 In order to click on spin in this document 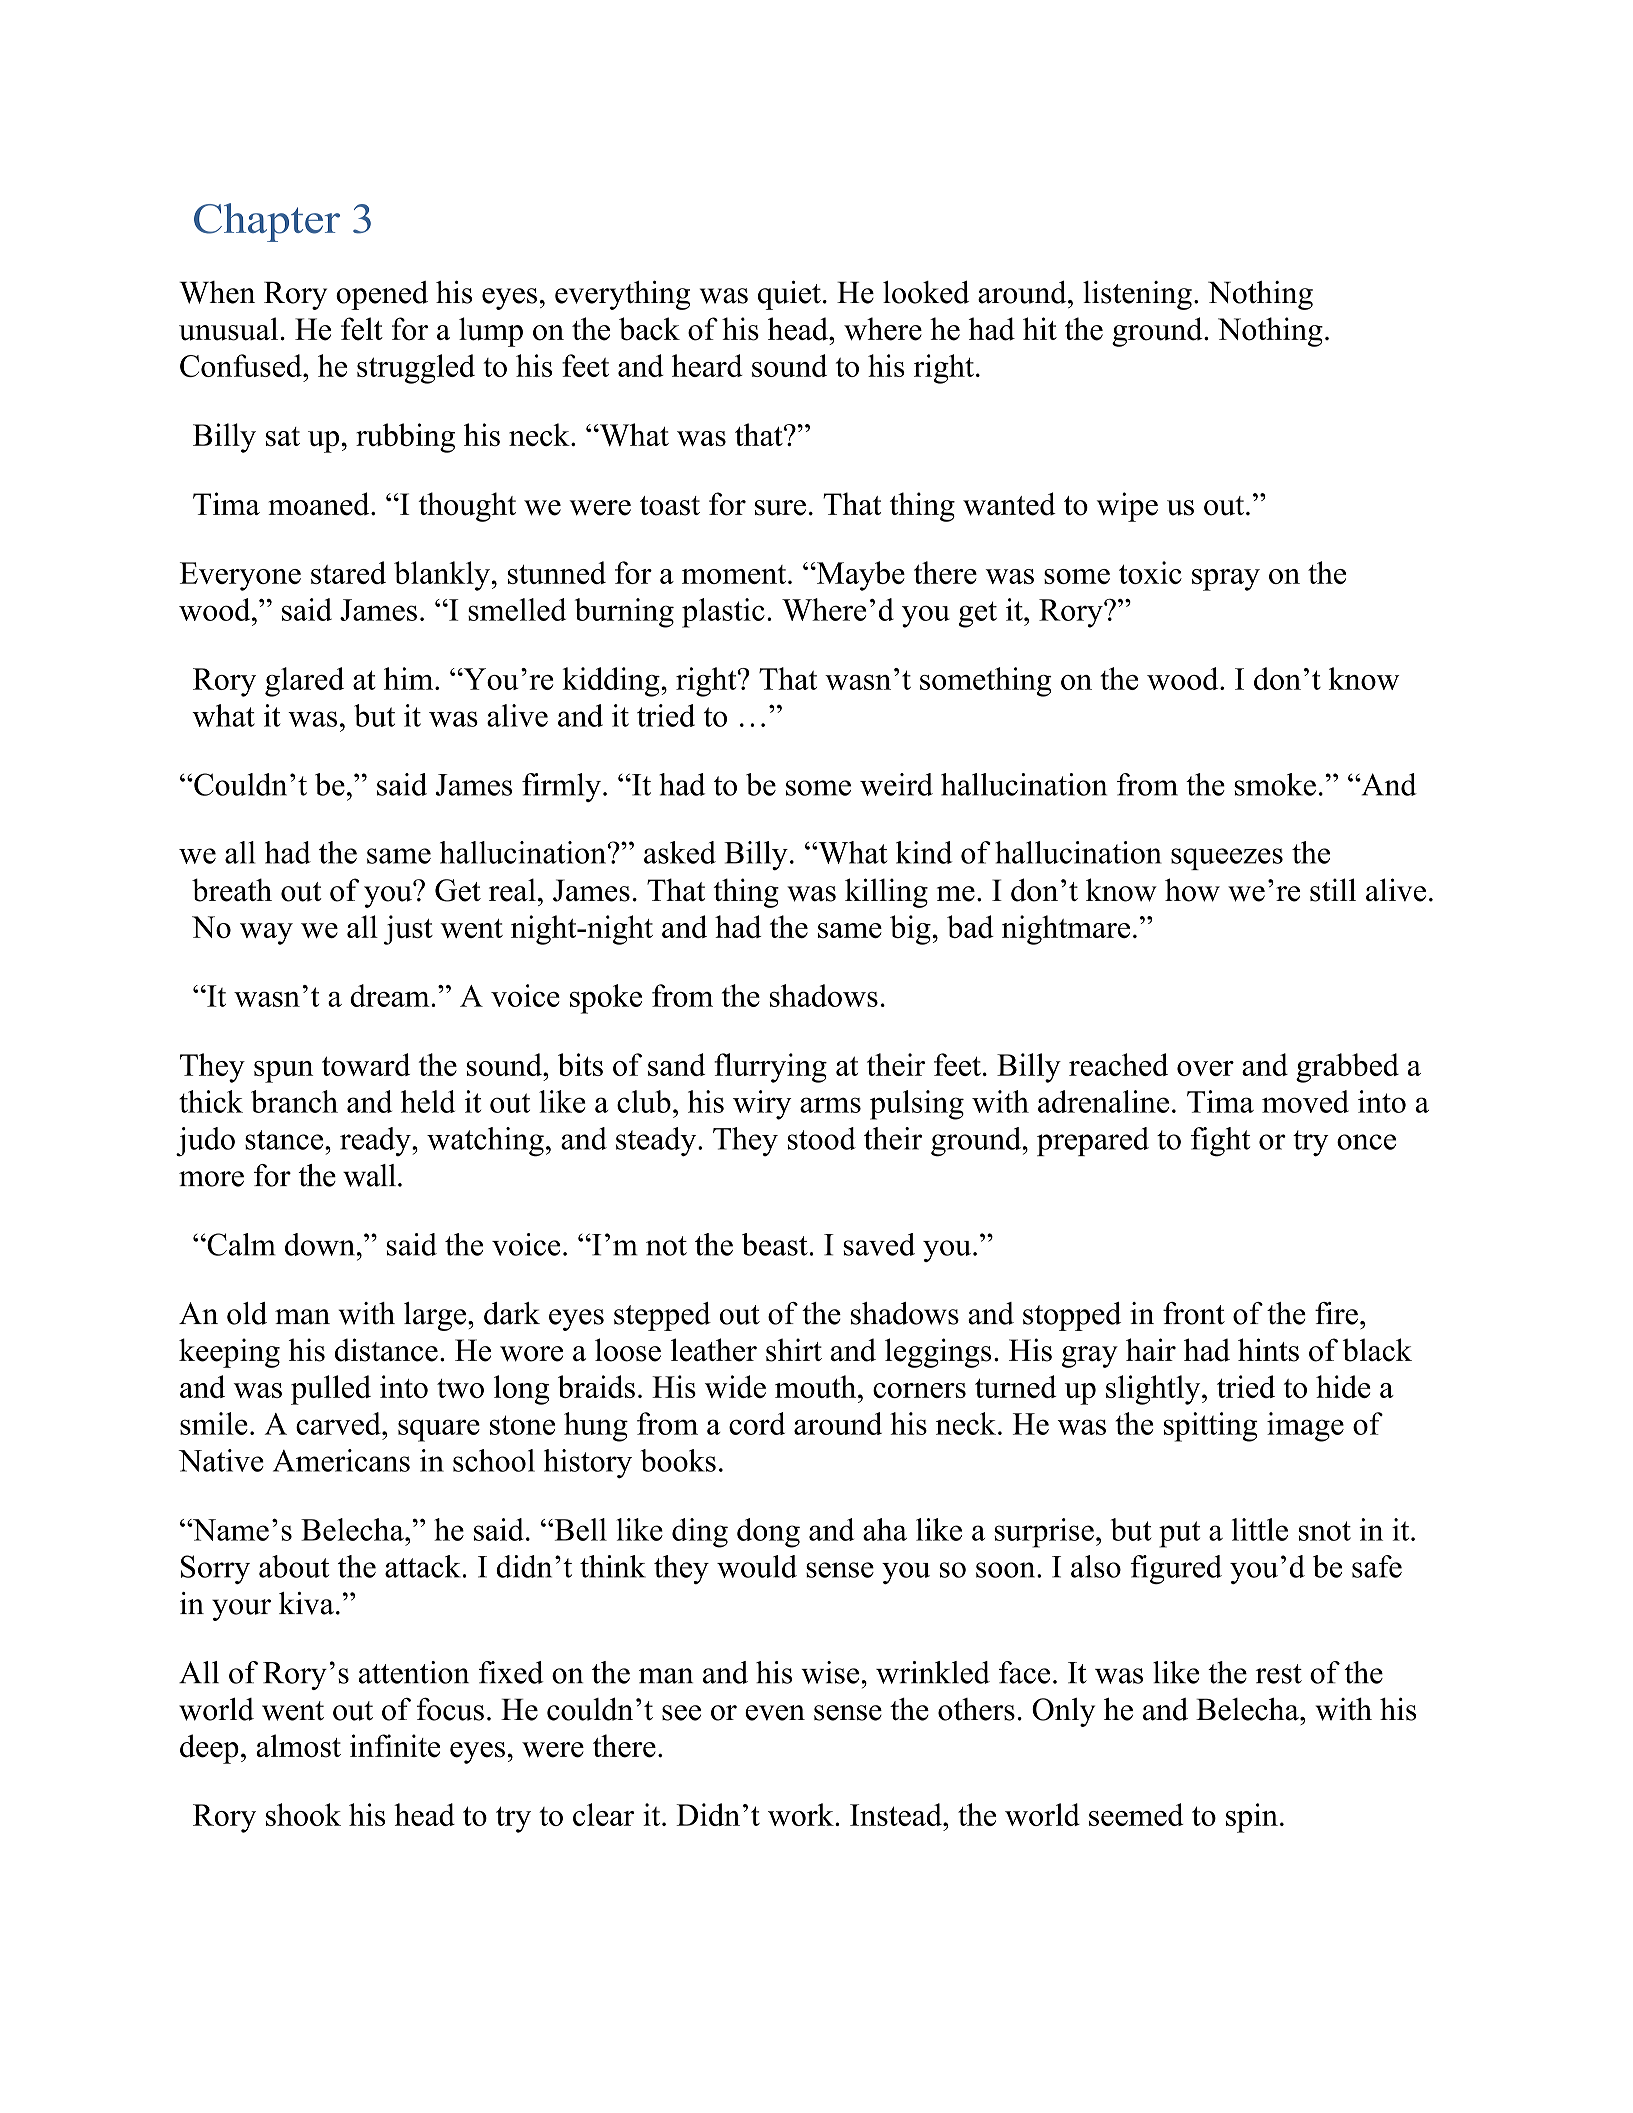, I will do `click(1252, 1818)`.
